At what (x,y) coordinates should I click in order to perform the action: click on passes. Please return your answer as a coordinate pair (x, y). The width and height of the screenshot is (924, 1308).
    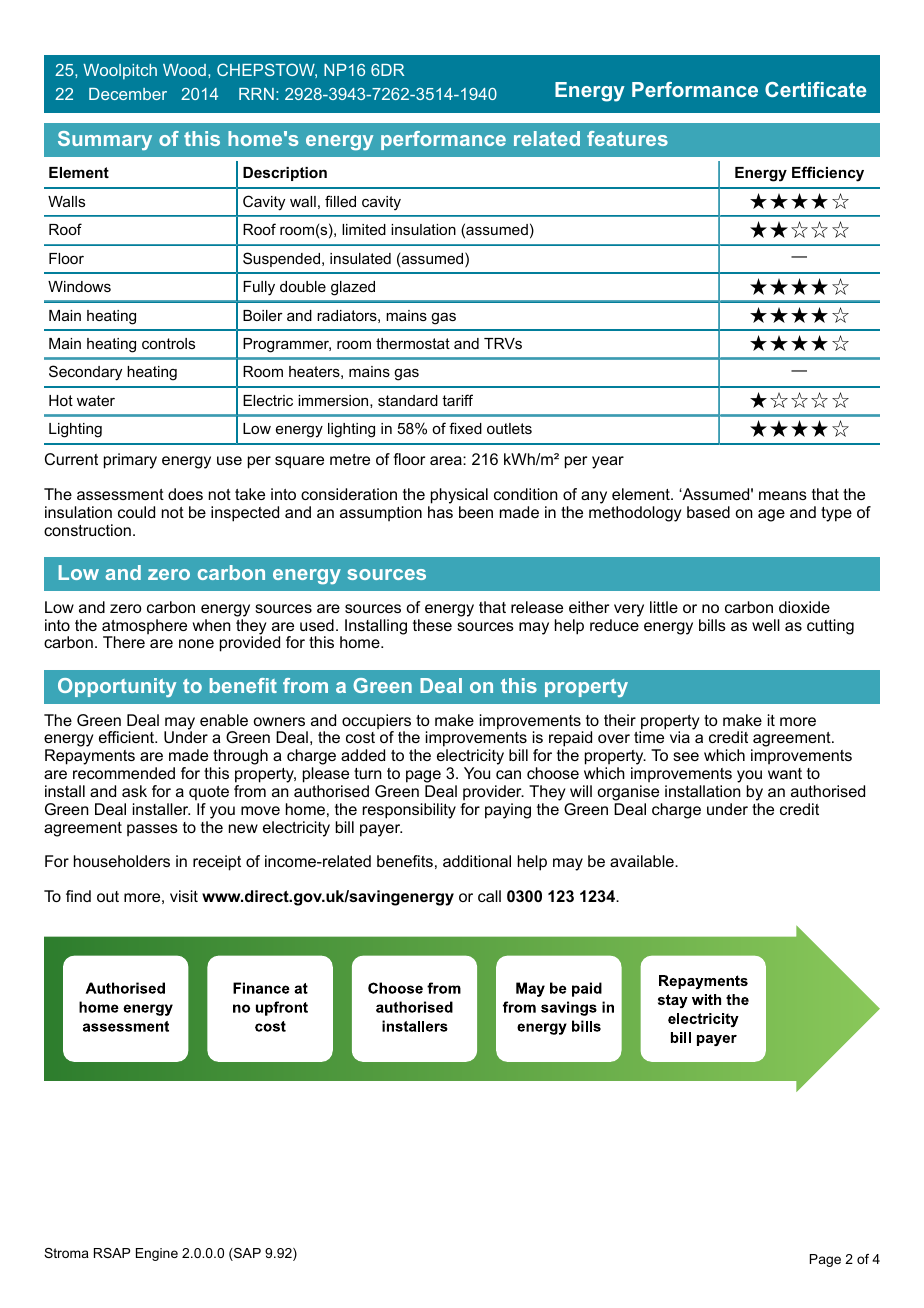
    Looking at the image, I should click on (152, 830).
